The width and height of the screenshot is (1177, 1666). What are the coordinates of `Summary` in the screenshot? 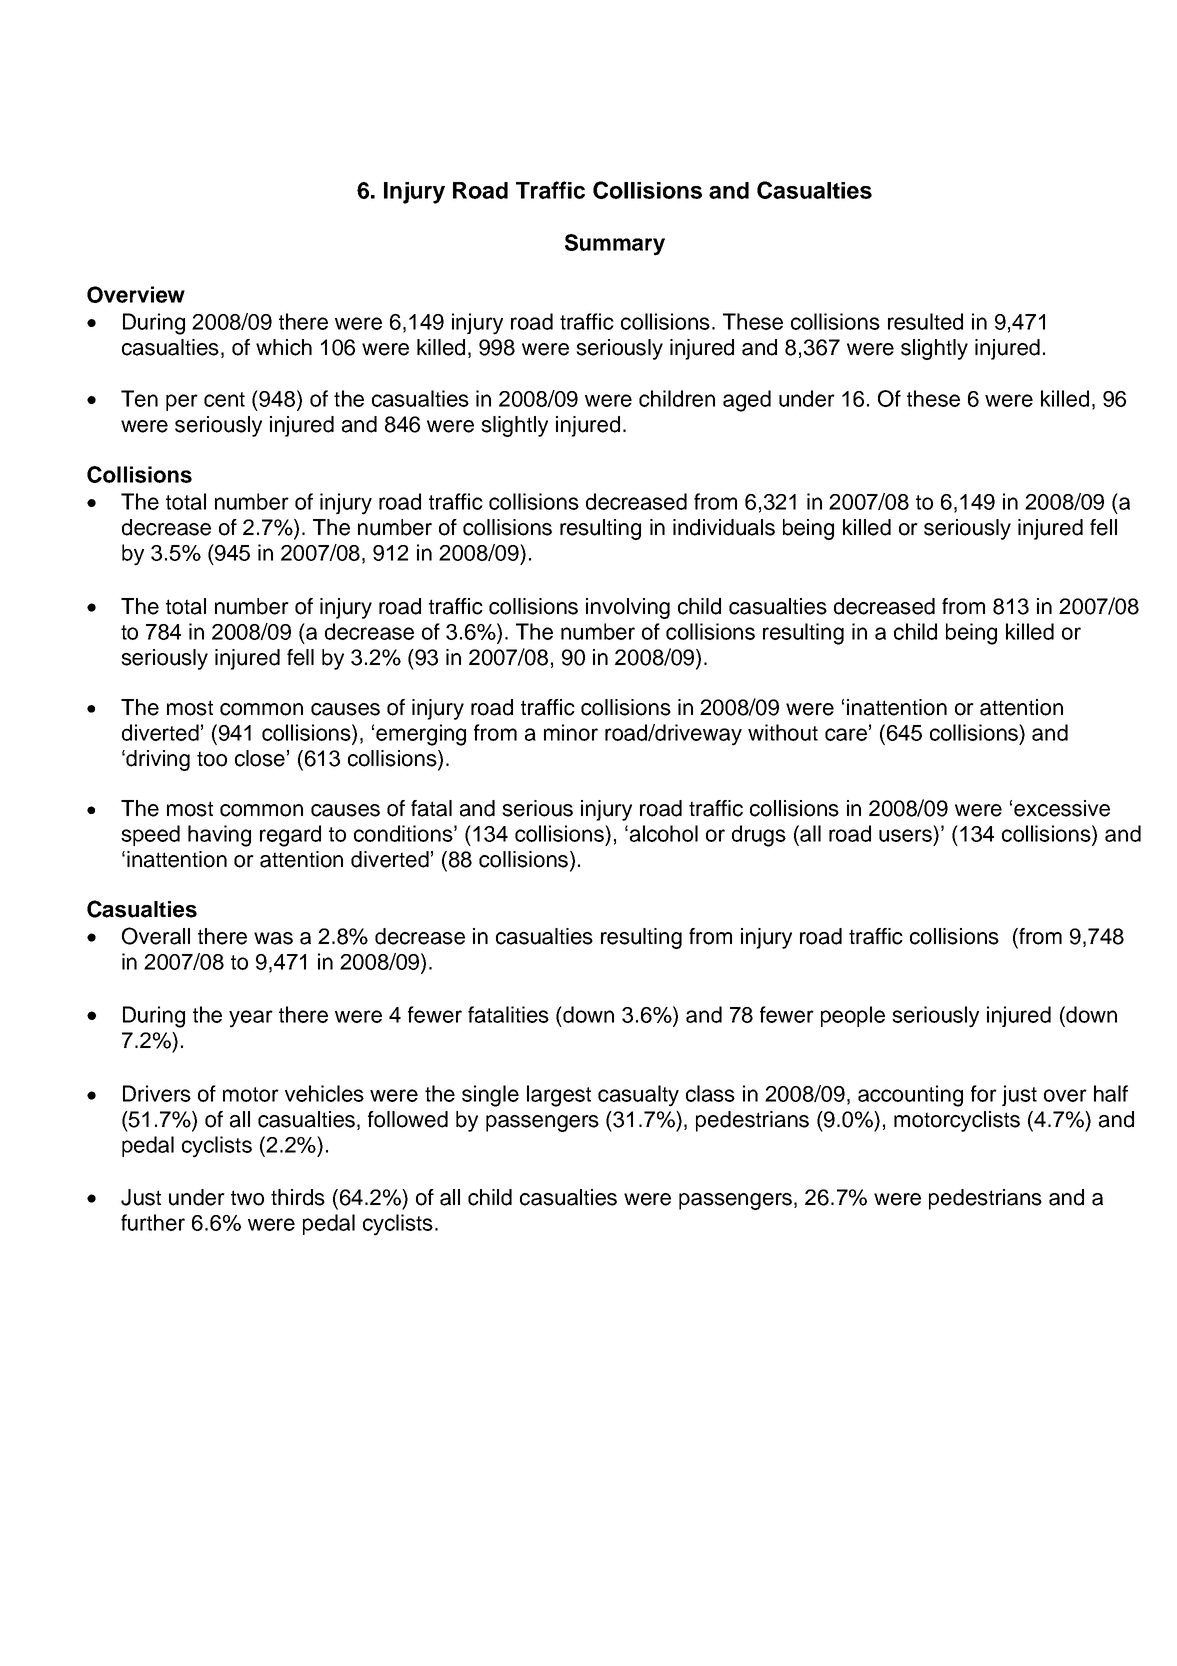 It's located at (615, 245).
